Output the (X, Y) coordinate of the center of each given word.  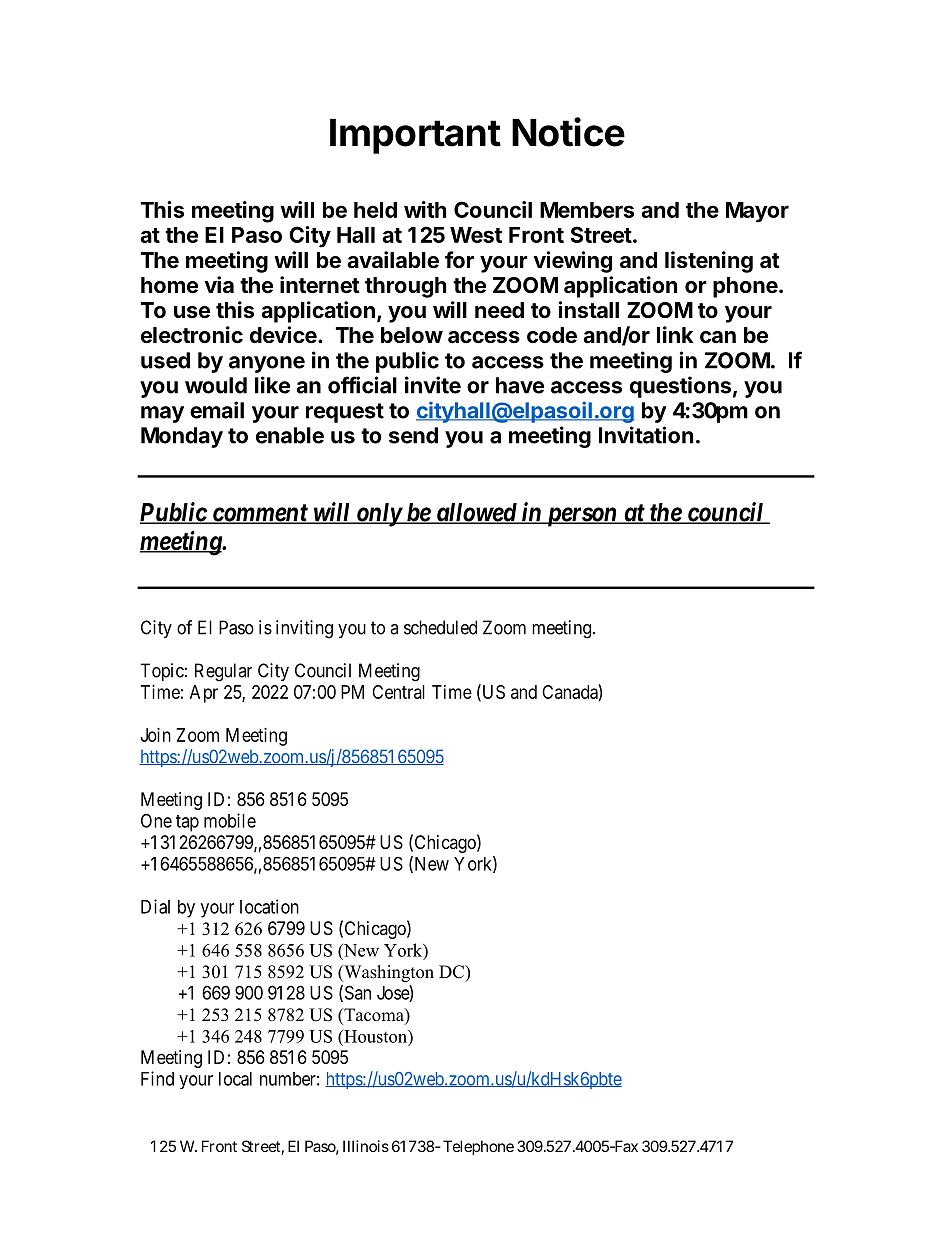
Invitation (646, 435)
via (219, 284)
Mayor (757, 212)
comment (259, 514)
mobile (230, 820)
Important (415, 136)
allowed (476, 513)
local (235, 1079)
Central (398, 692)
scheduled (440, 627)
